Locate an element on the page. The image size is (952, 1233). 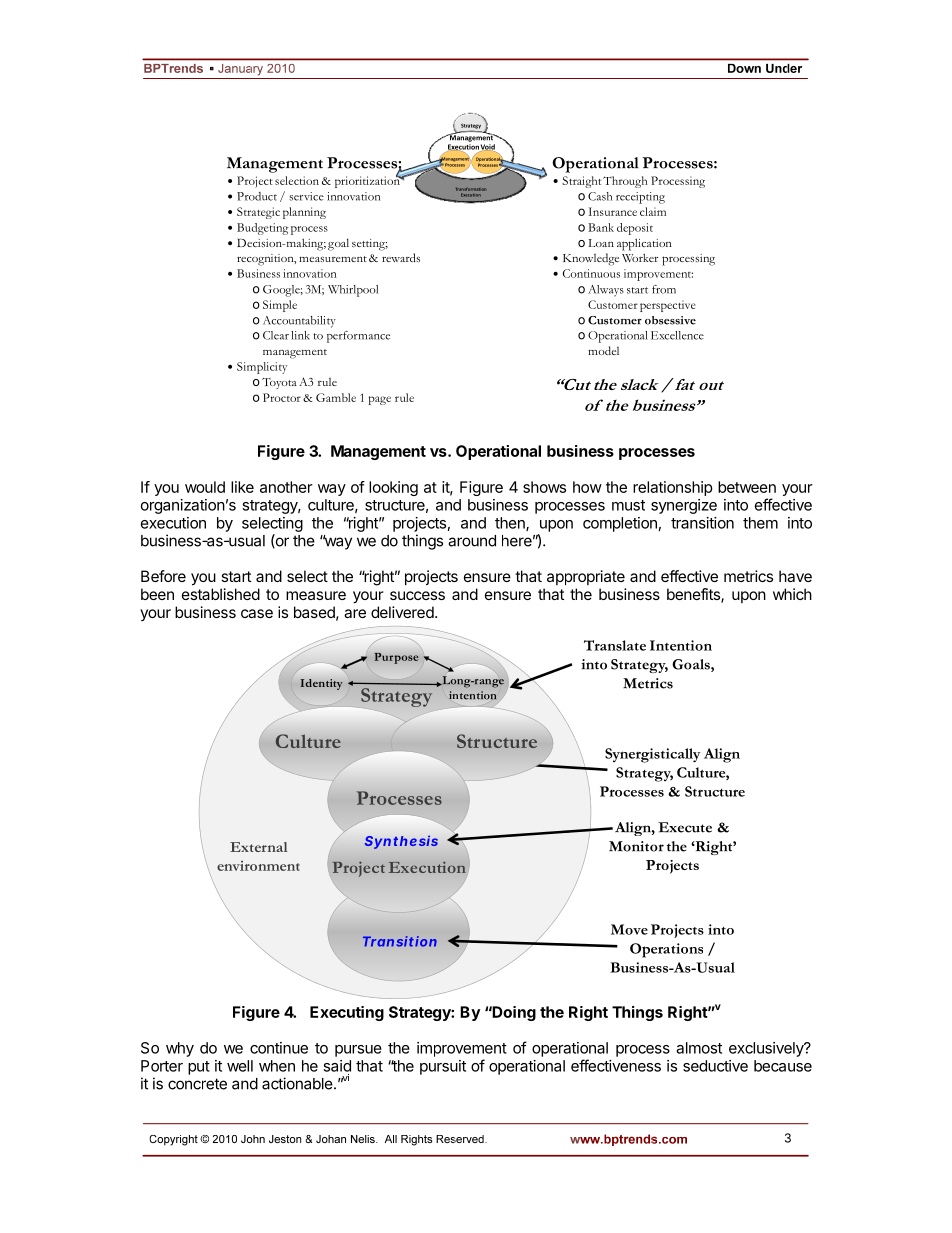
Strategic is located at coordinates (258, 213).
